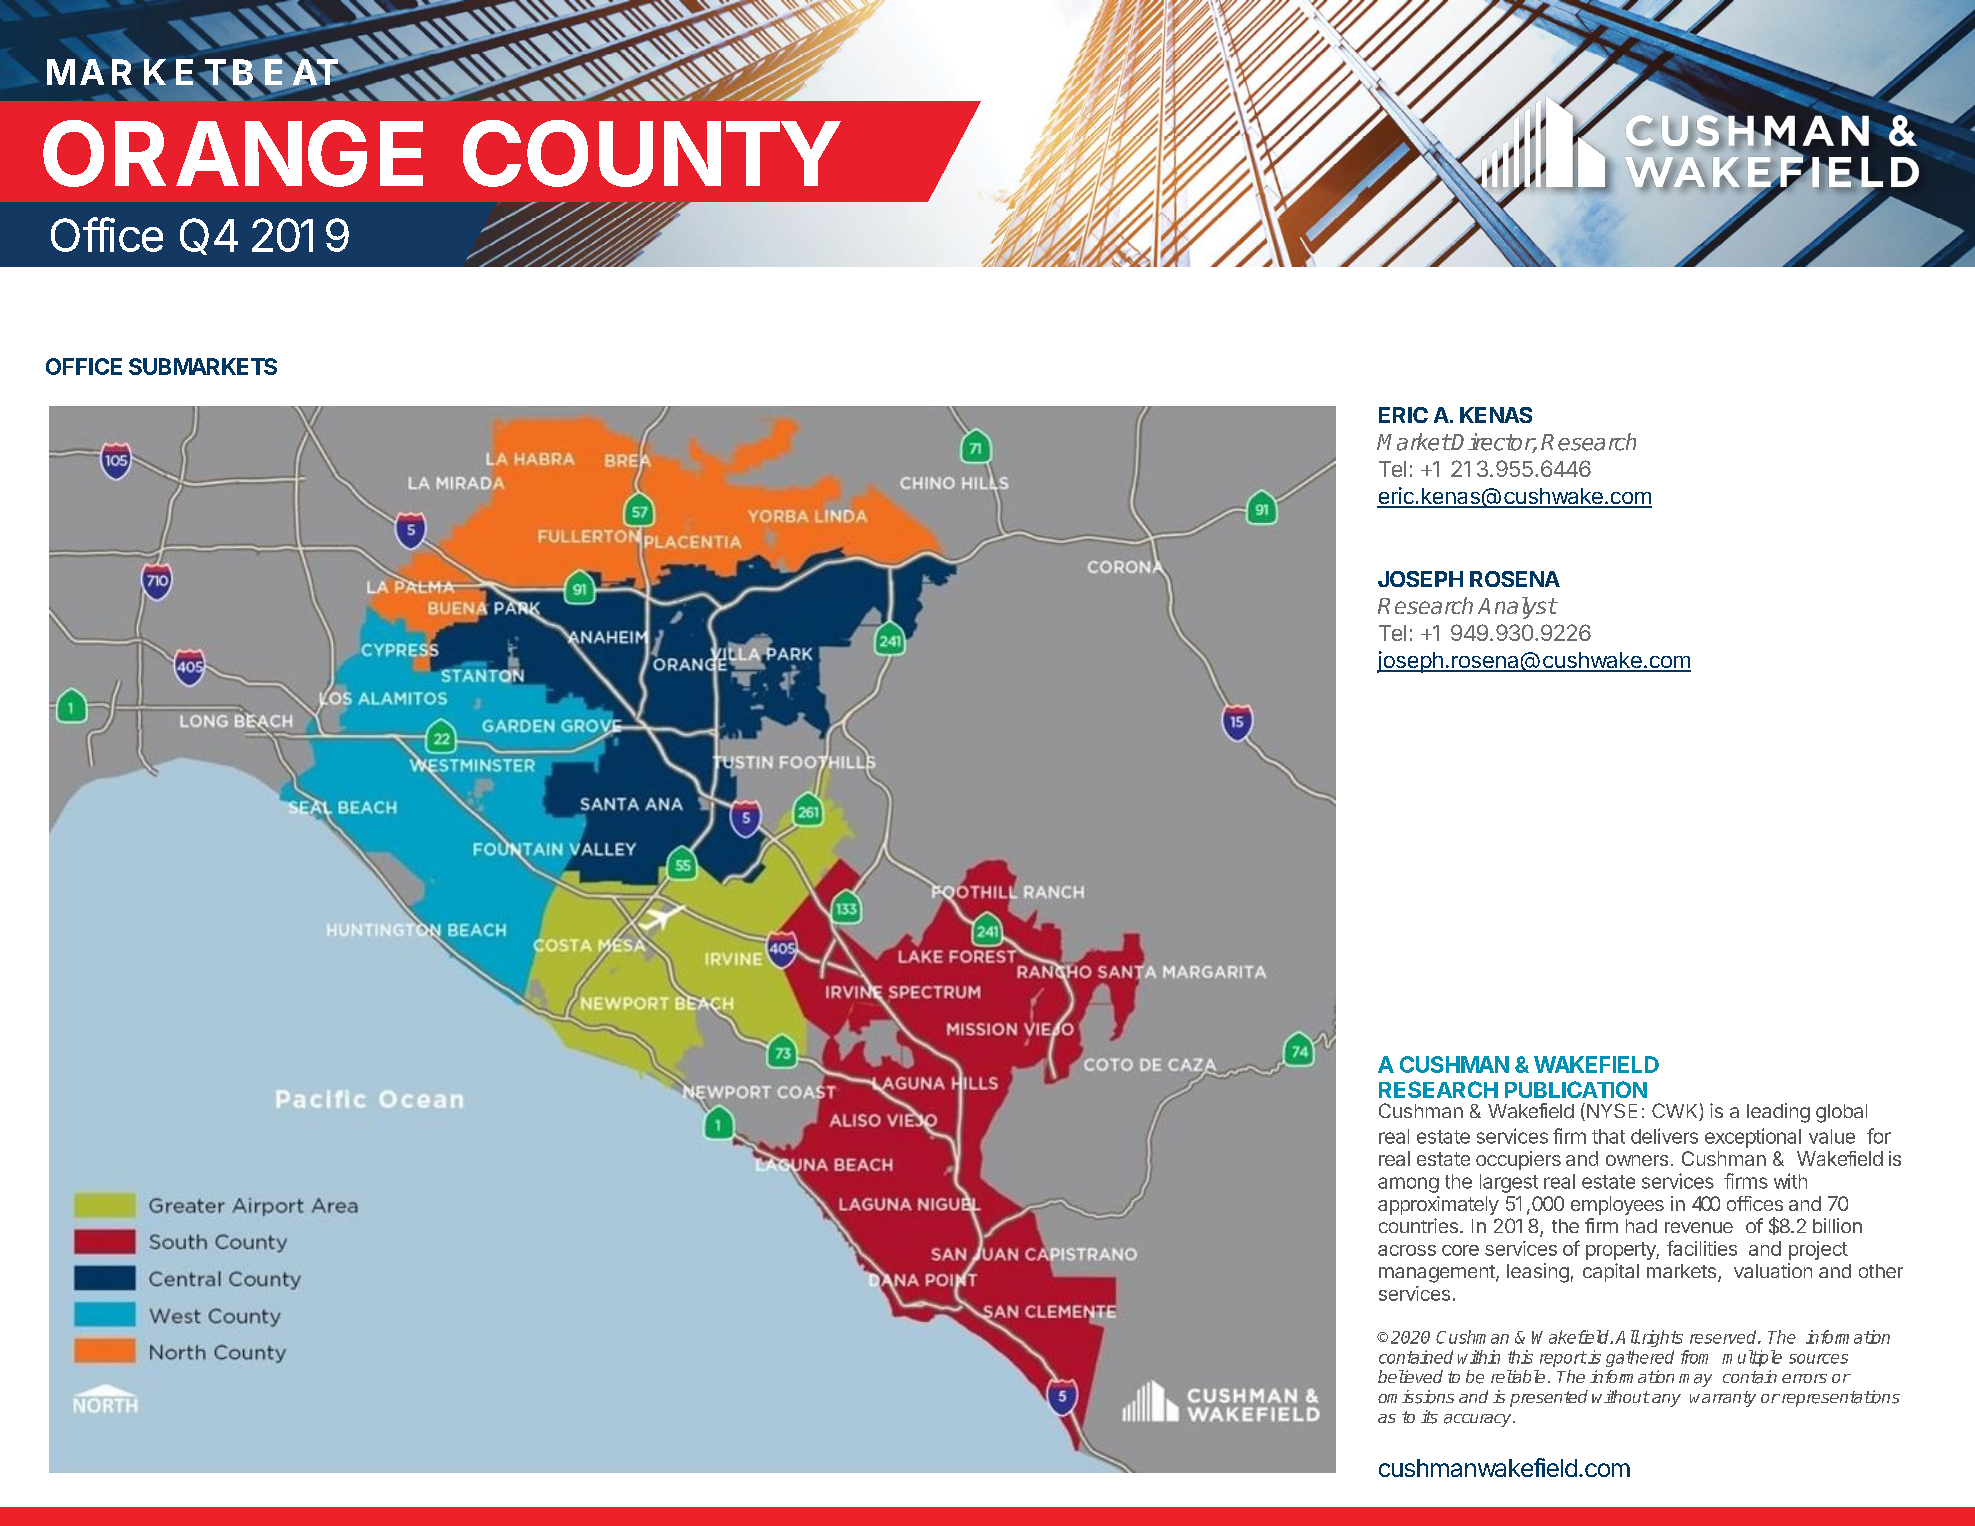 The image size is (1975, 1526). Describe the element at coordinates (1778, 1113) in the document. I see `leading` at that location.
